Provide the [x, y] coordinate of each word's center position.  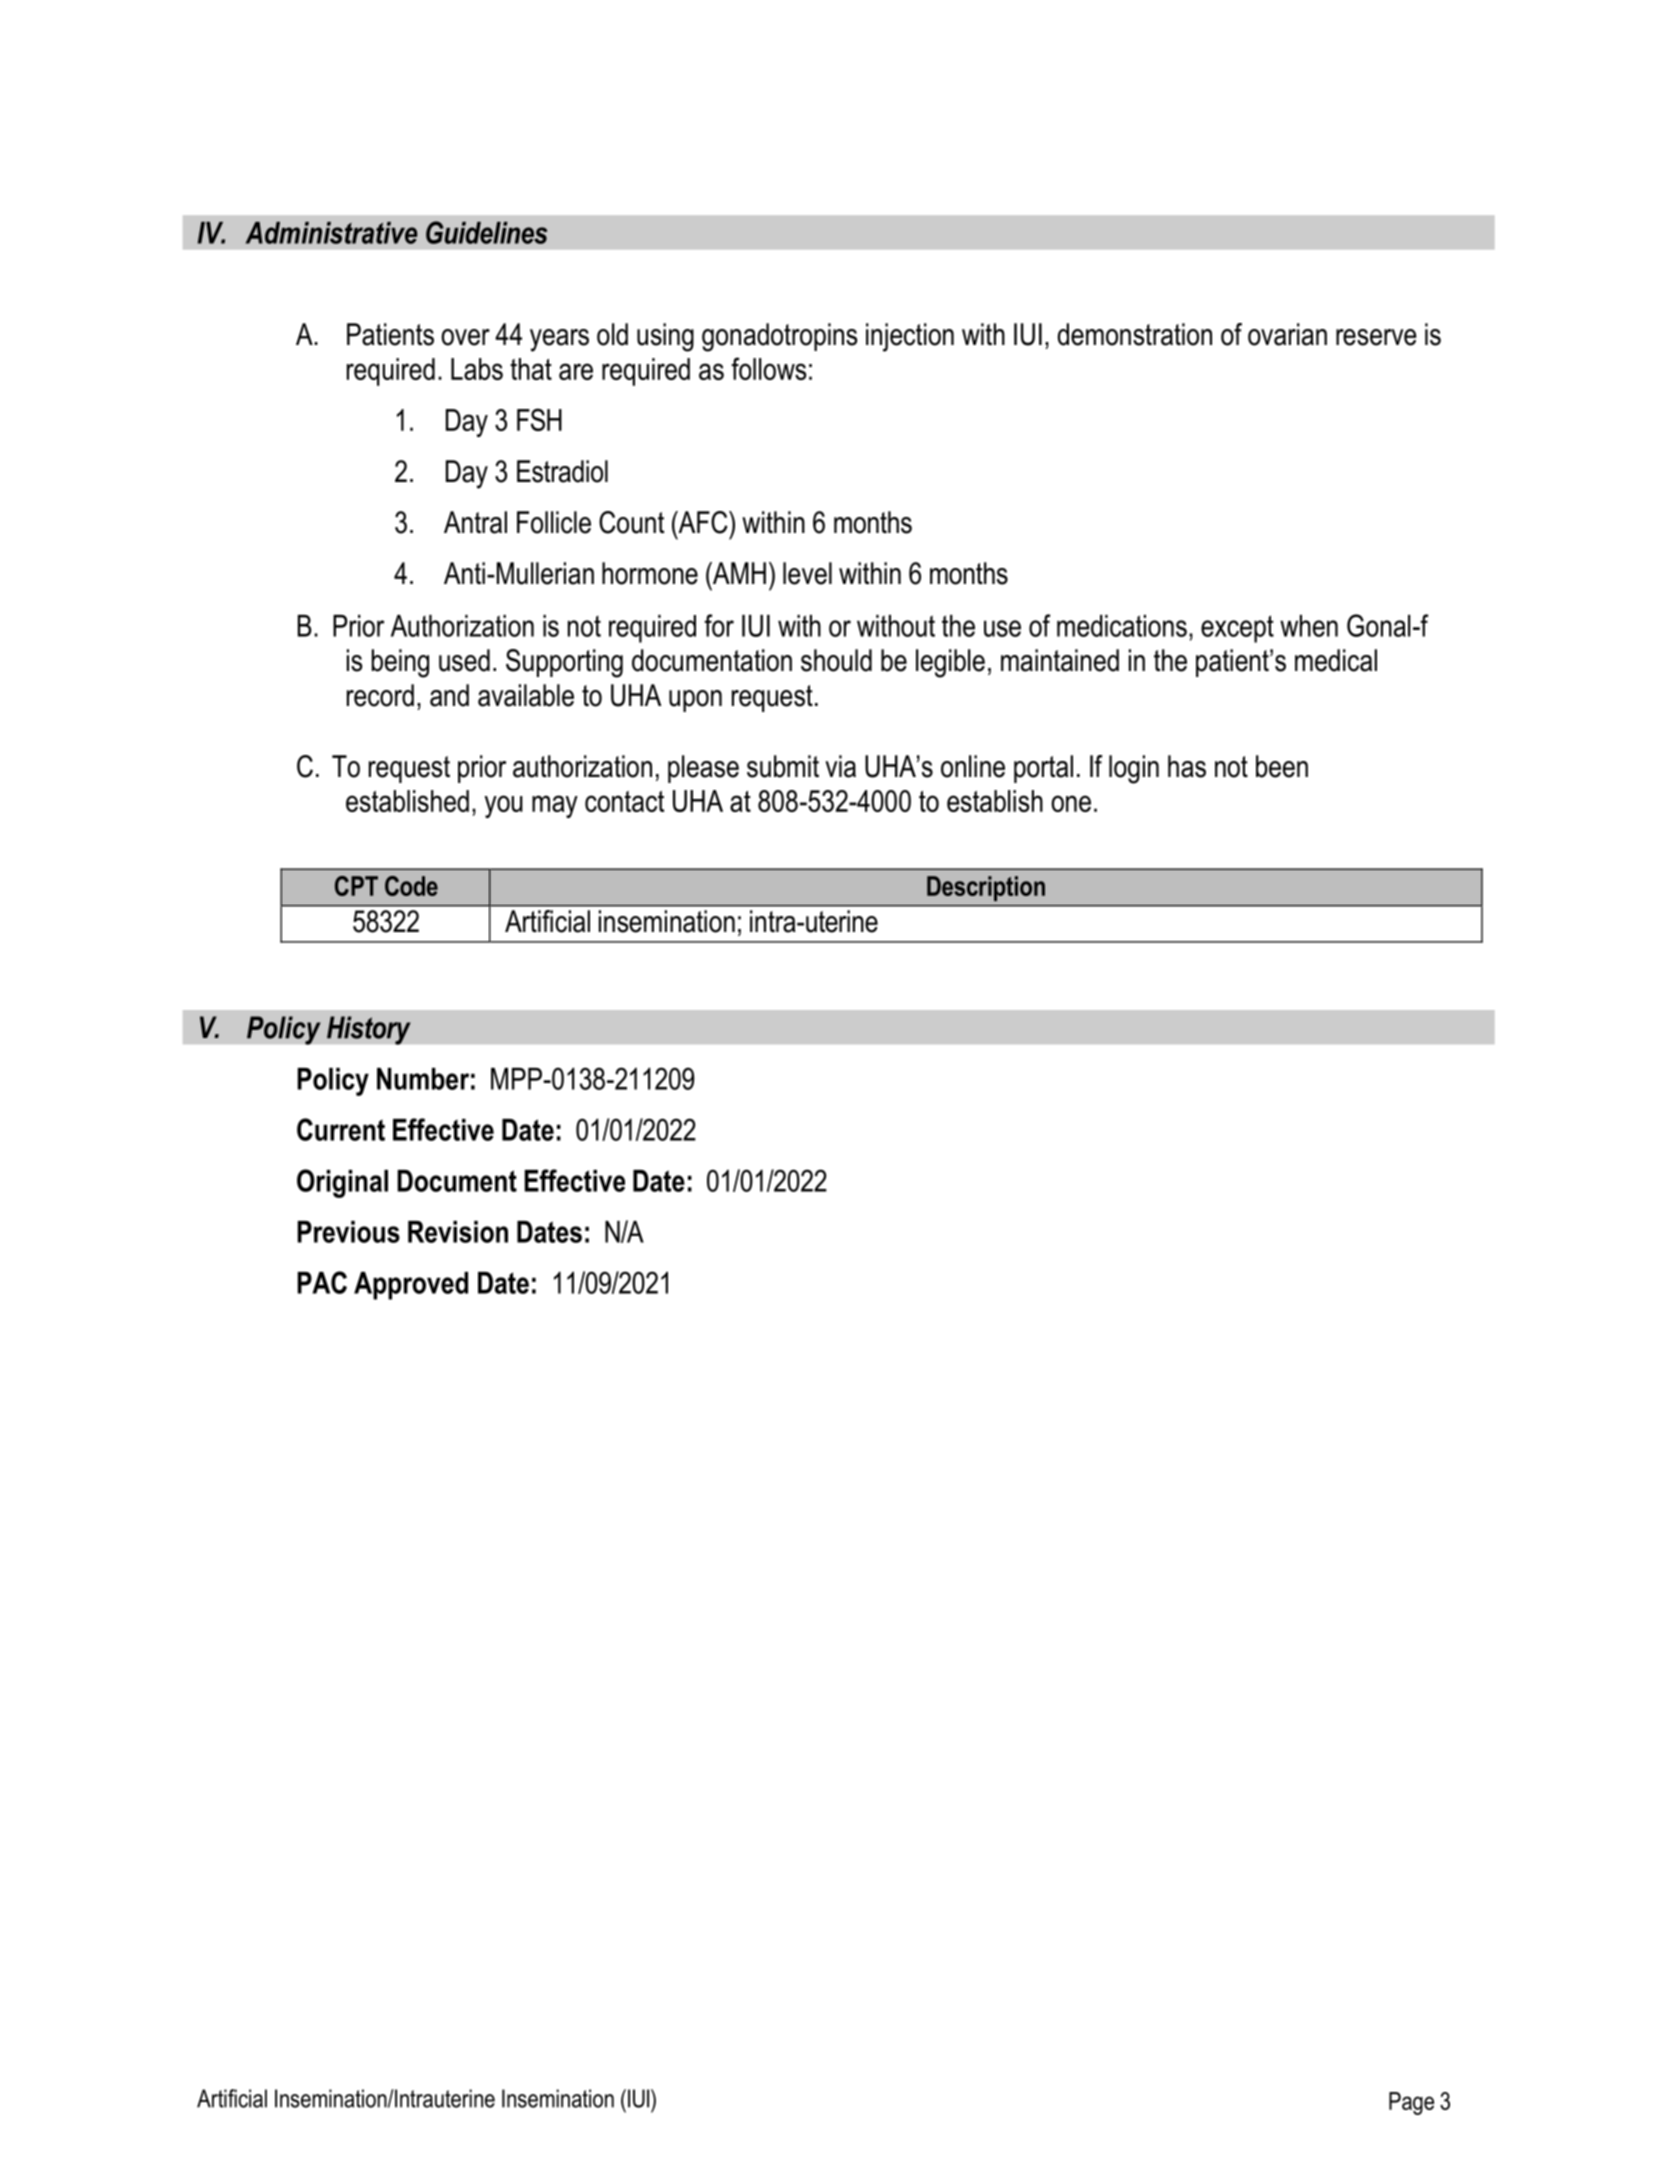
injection [910, 337]
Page [1411, 2103]
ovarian [1287, 334]
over [465, 337]
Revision [458, 1232]
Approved [411, 1286]
